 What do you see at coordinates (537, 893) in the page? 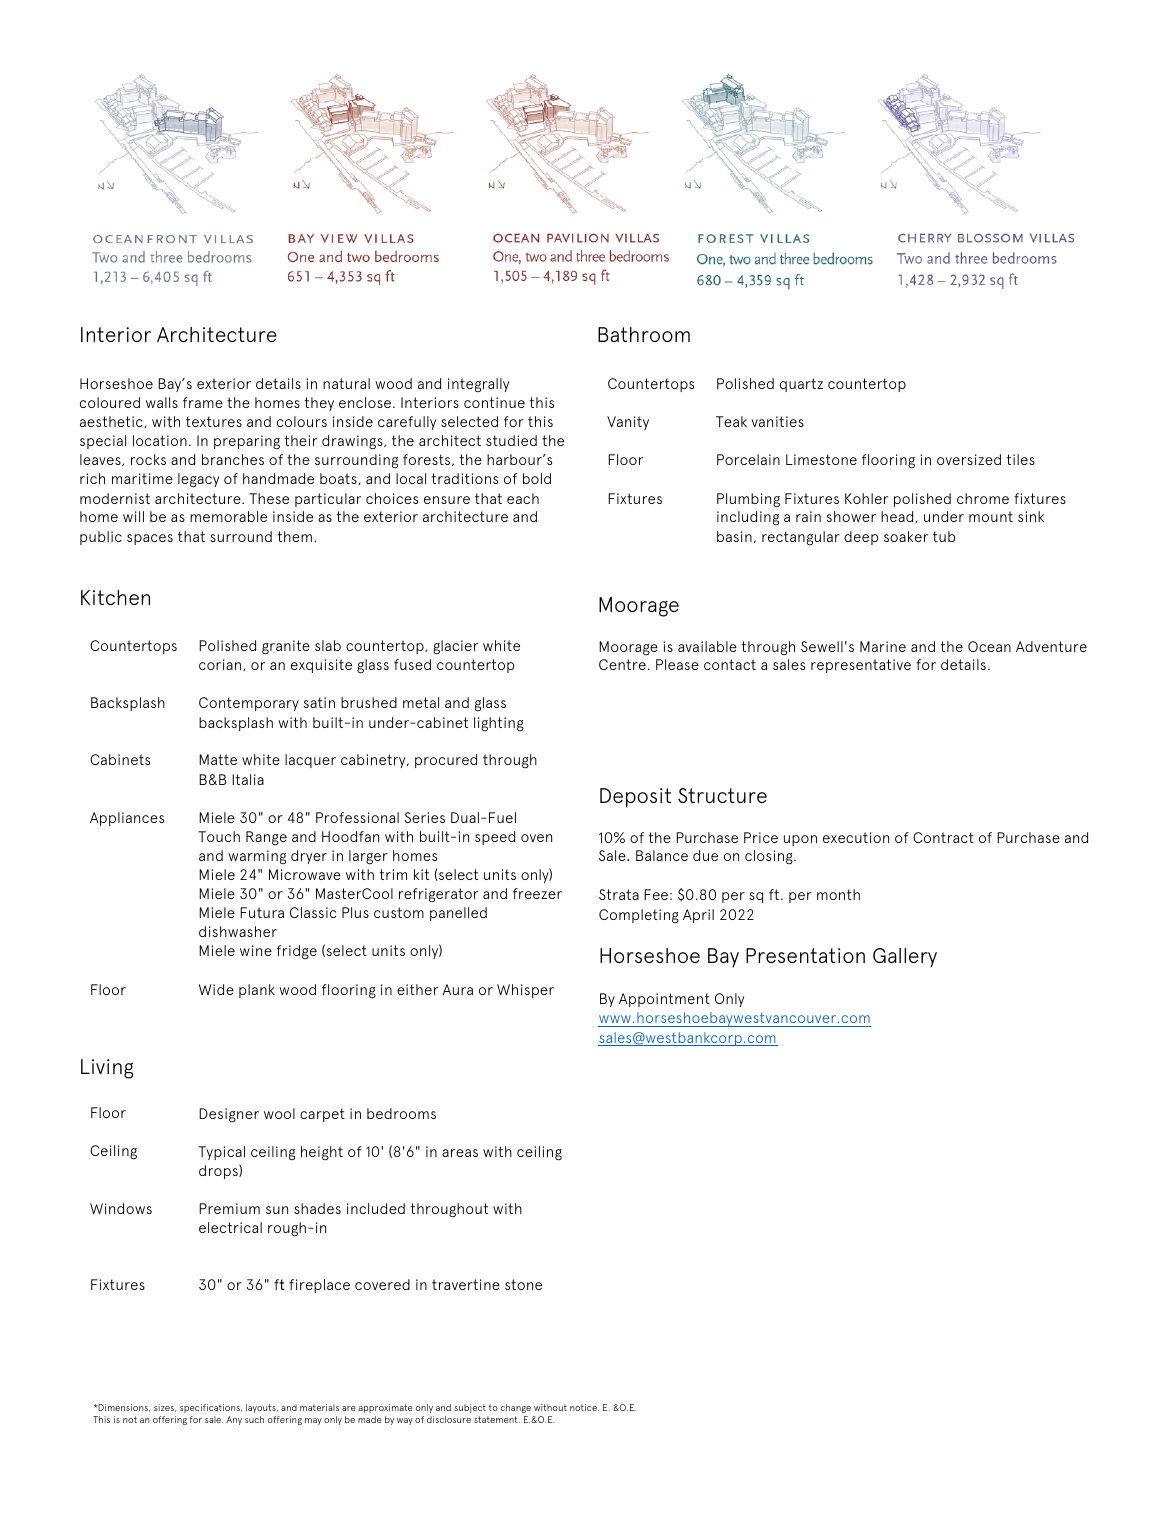
I see `freezer` at bounding box center [537, 893].
